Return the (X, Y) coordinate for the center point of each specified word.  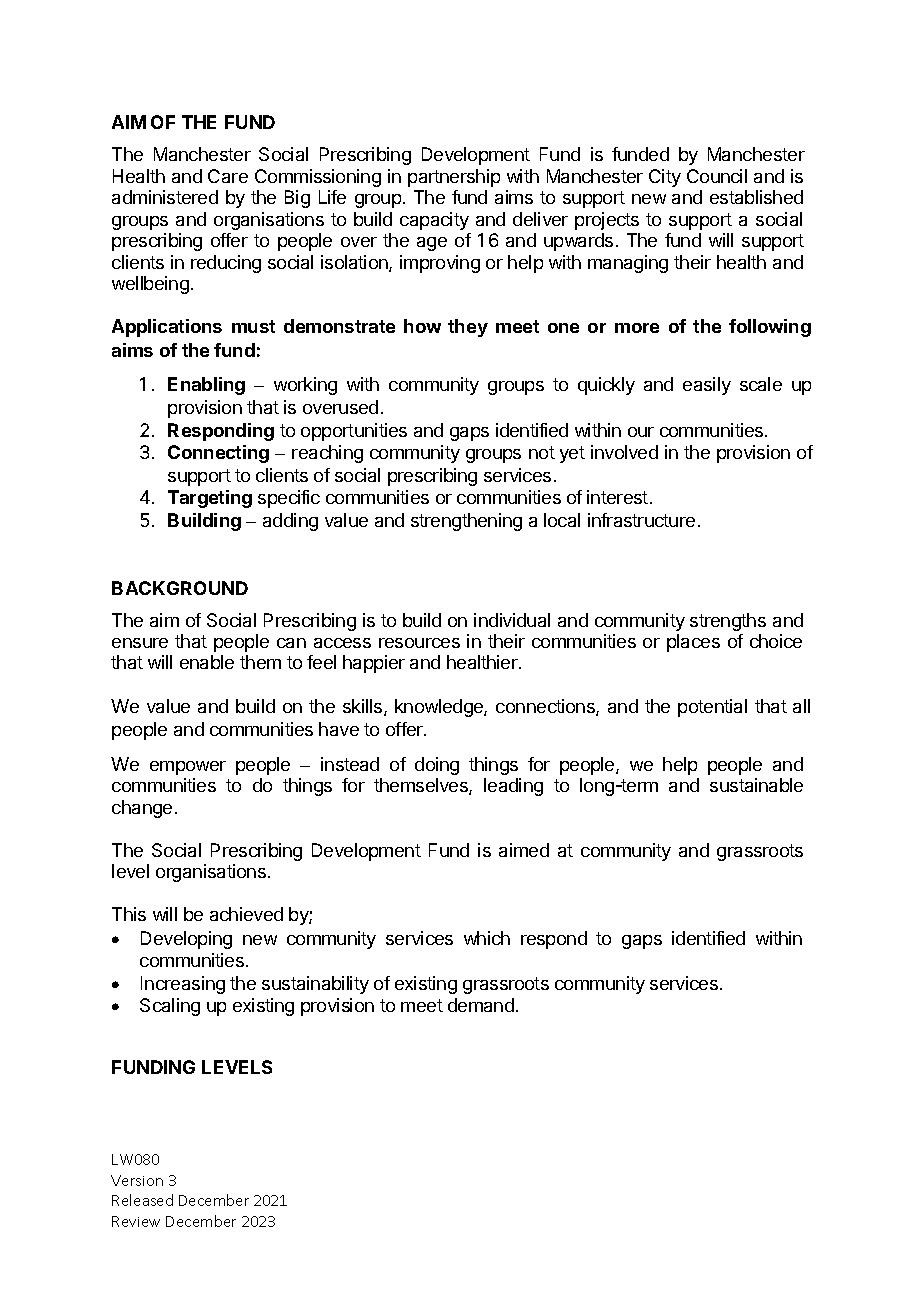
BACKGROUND (180, 588)
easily (707, 386)
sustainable (756, 785)
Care (228, 176)
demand (481, 1005)
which (487, 938)
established (756, 197)
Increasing (183, 985)
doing (437, 766)
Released (142, 1200)
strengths (728, 622)
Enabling (206, 386)
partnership (454, 178)
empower (188, 768)
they (468, 328)
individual (512, 620)
